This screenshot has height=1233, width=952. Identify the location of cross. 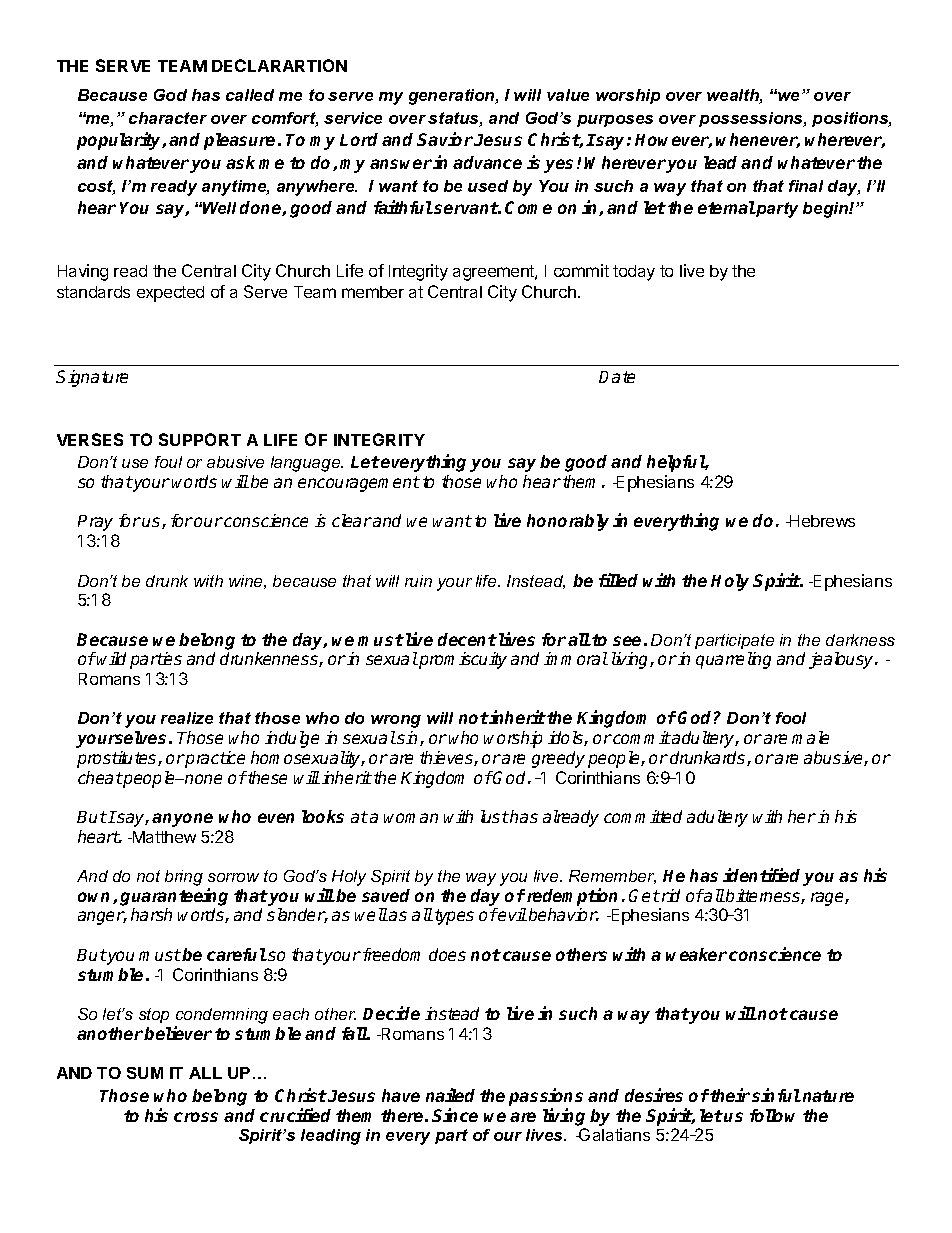
(196, 1117).
